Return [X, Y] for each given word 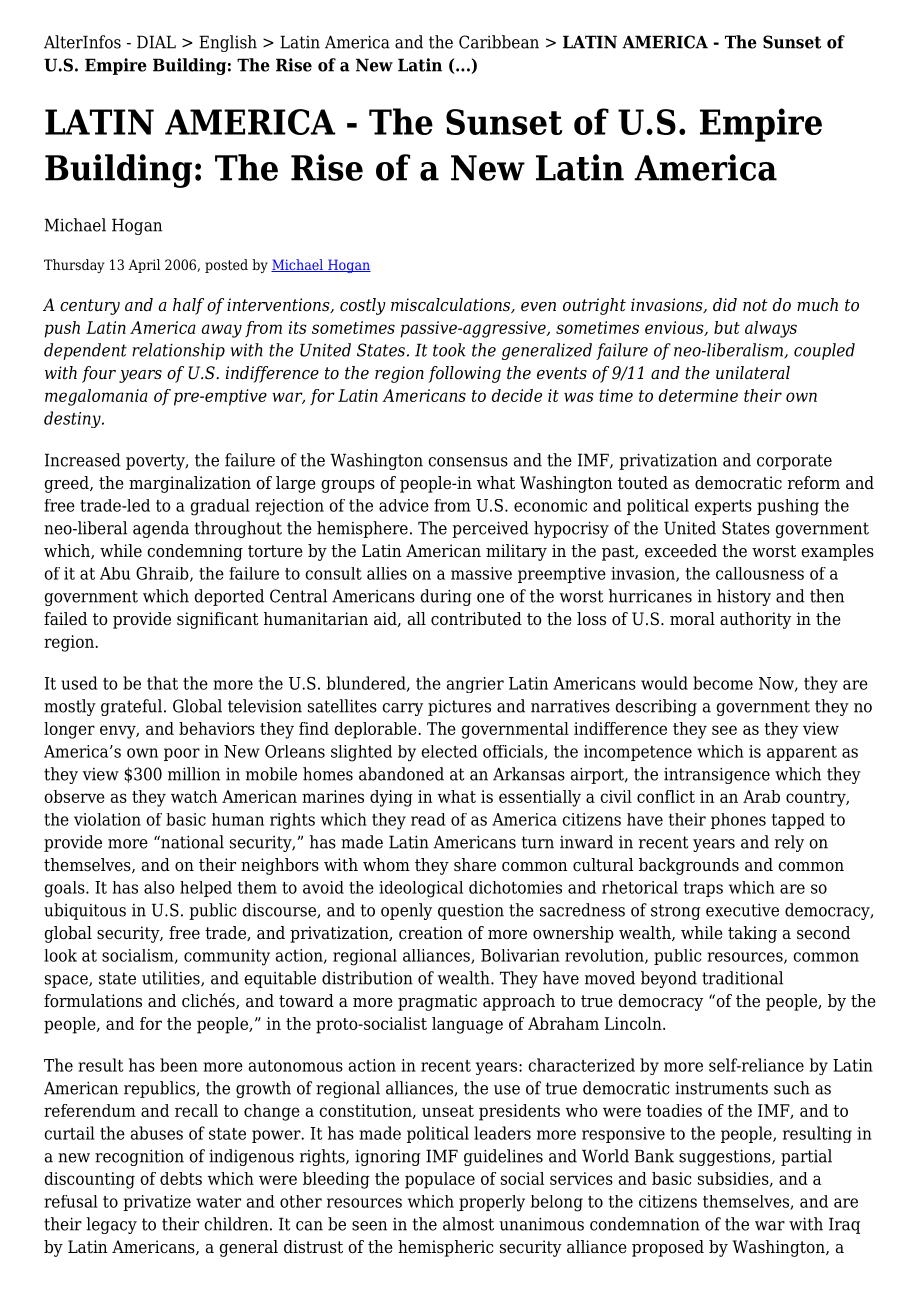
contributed [476, 619]
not [755, 305]
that [162, 683]
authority [755, 620]
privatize [157, 1203]
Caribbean [499, 42]
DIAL [156, 42]
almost [468, 1224]
